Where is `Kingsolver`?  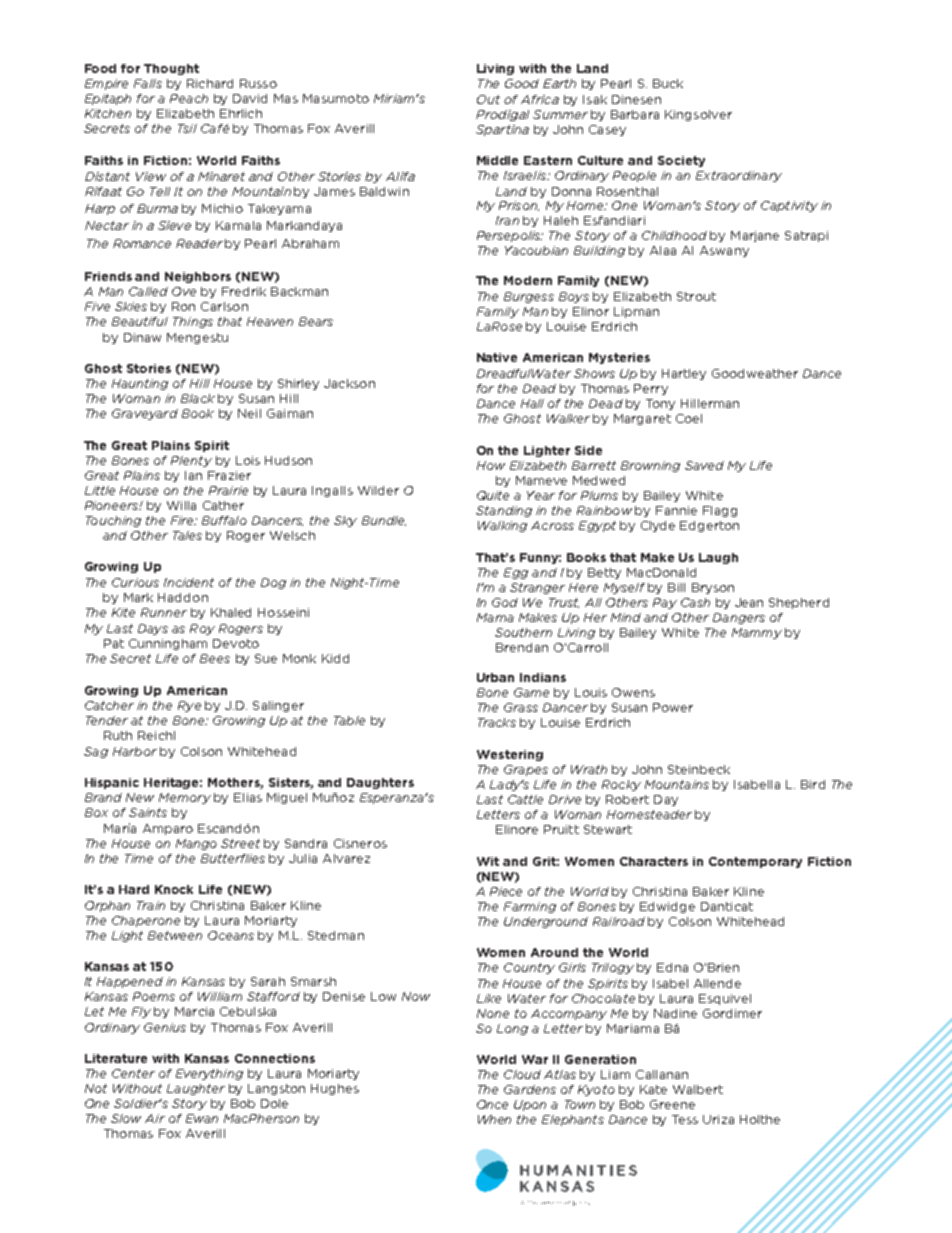
Kingsolver is located at coordinates (698, 115).
